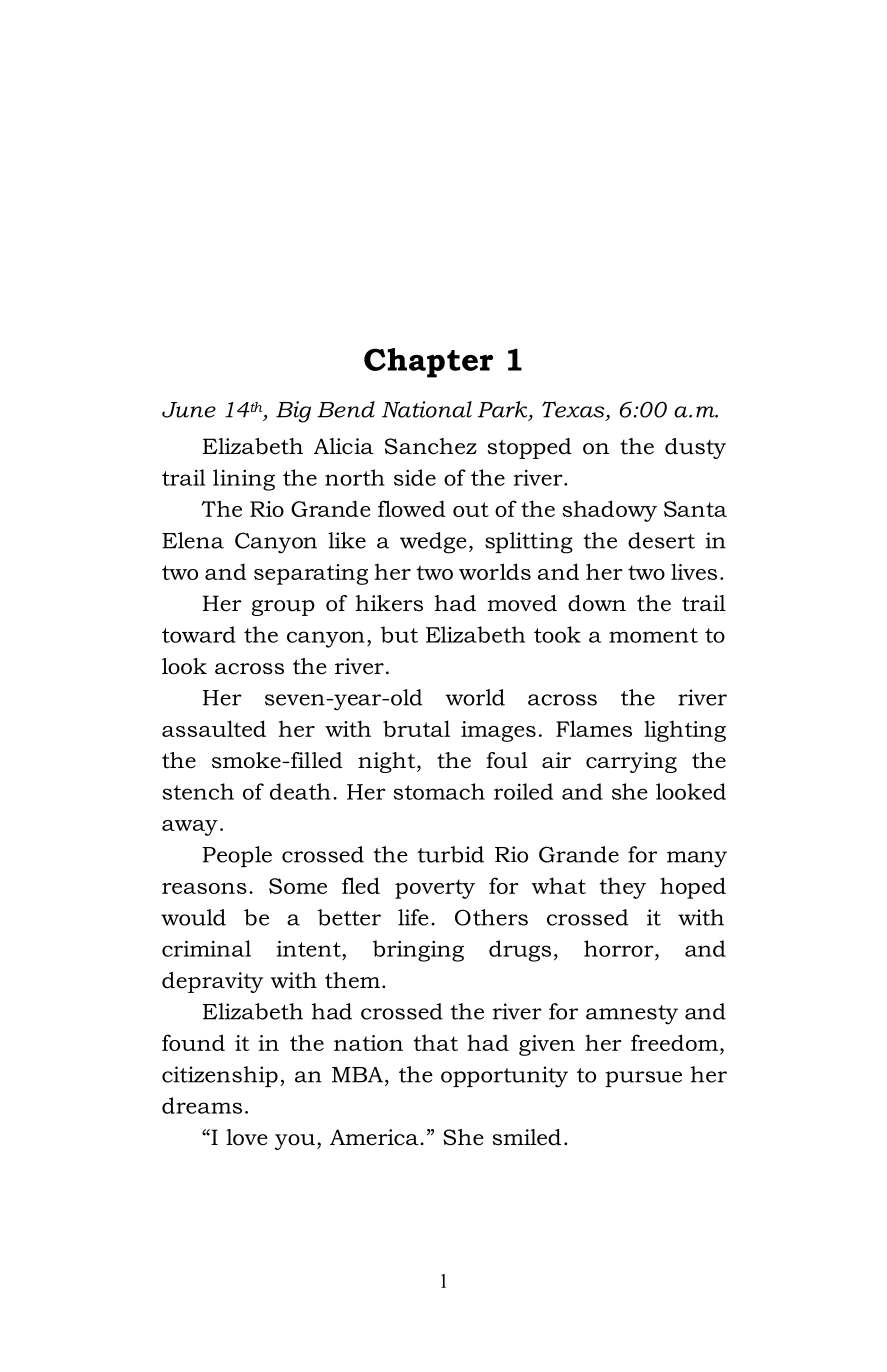 Image resolution: width=887 pixels, height=1372 pixels. Describe the element at coordinates (293, 412) in the page. I see `Big` at that location.
